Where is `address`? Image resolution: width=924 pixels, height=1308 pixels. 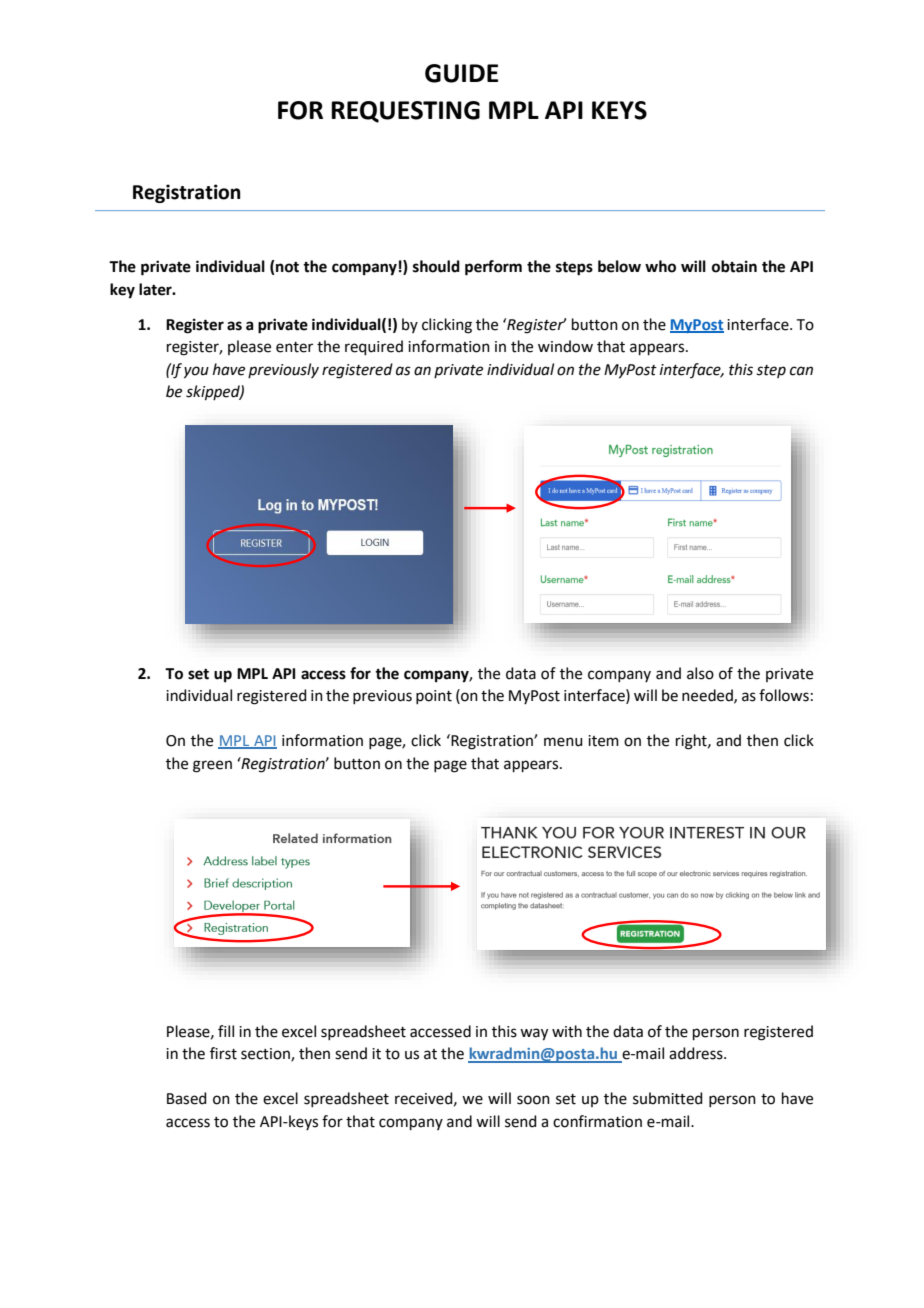 address is located at coordinates (697, 1053).
